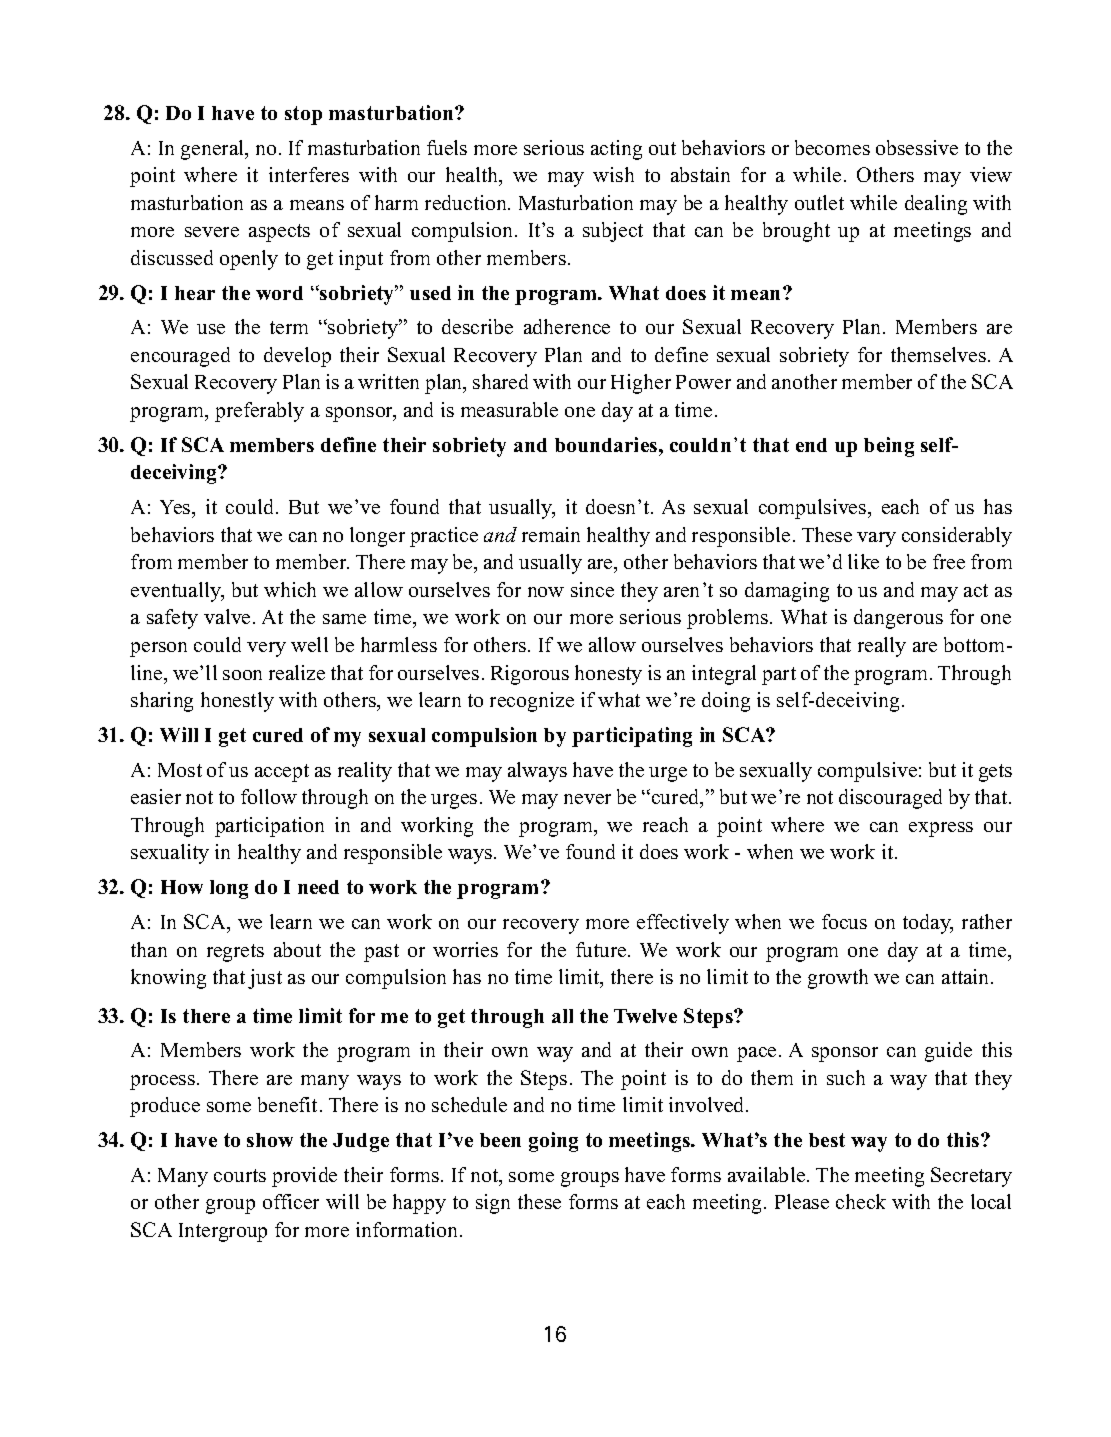 The image size is (1111, 1437). Describe the element at coordinates (242, 675) in the screenshot. I see `soon` at that location.
